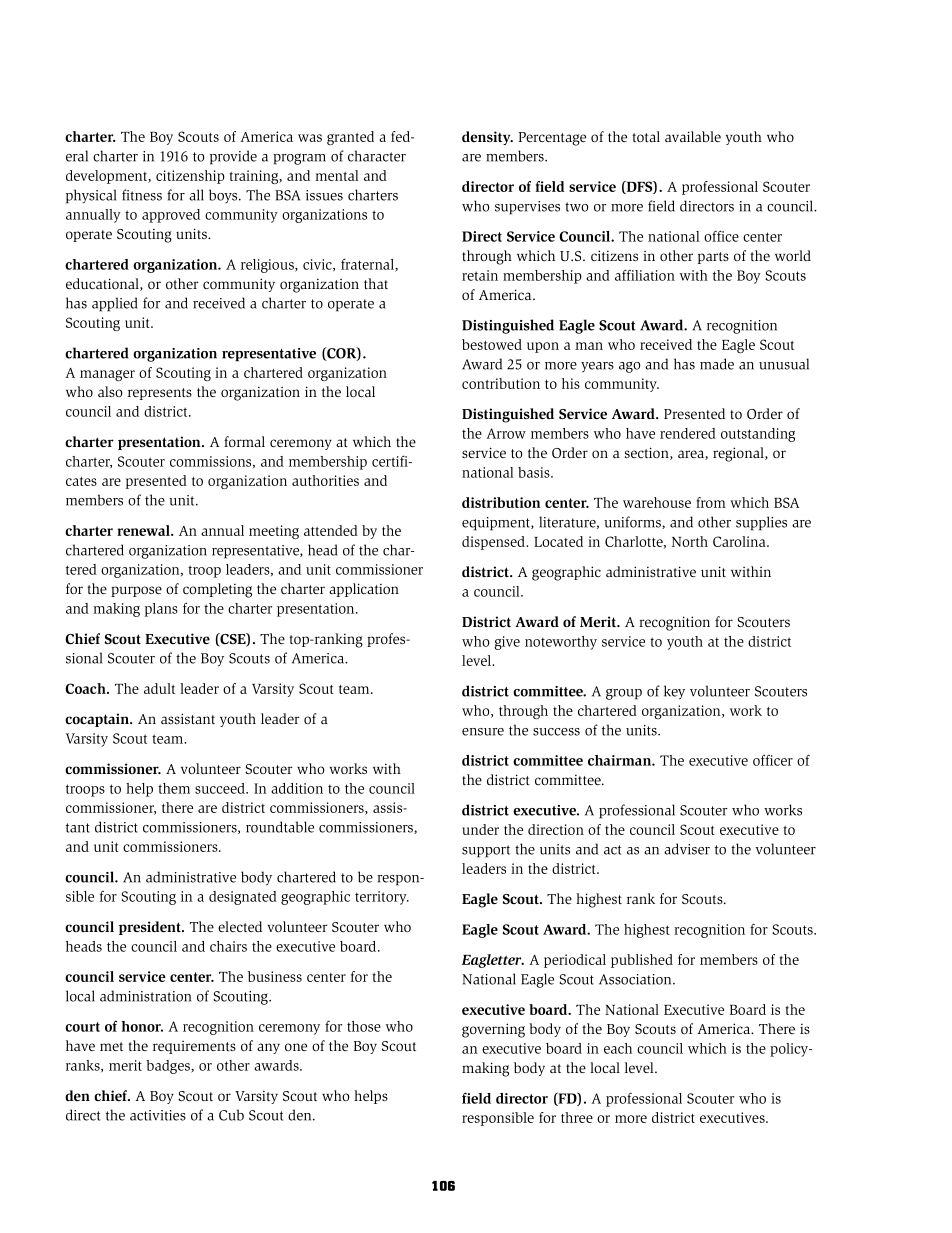  I want to click on support, so click(486, 851).
